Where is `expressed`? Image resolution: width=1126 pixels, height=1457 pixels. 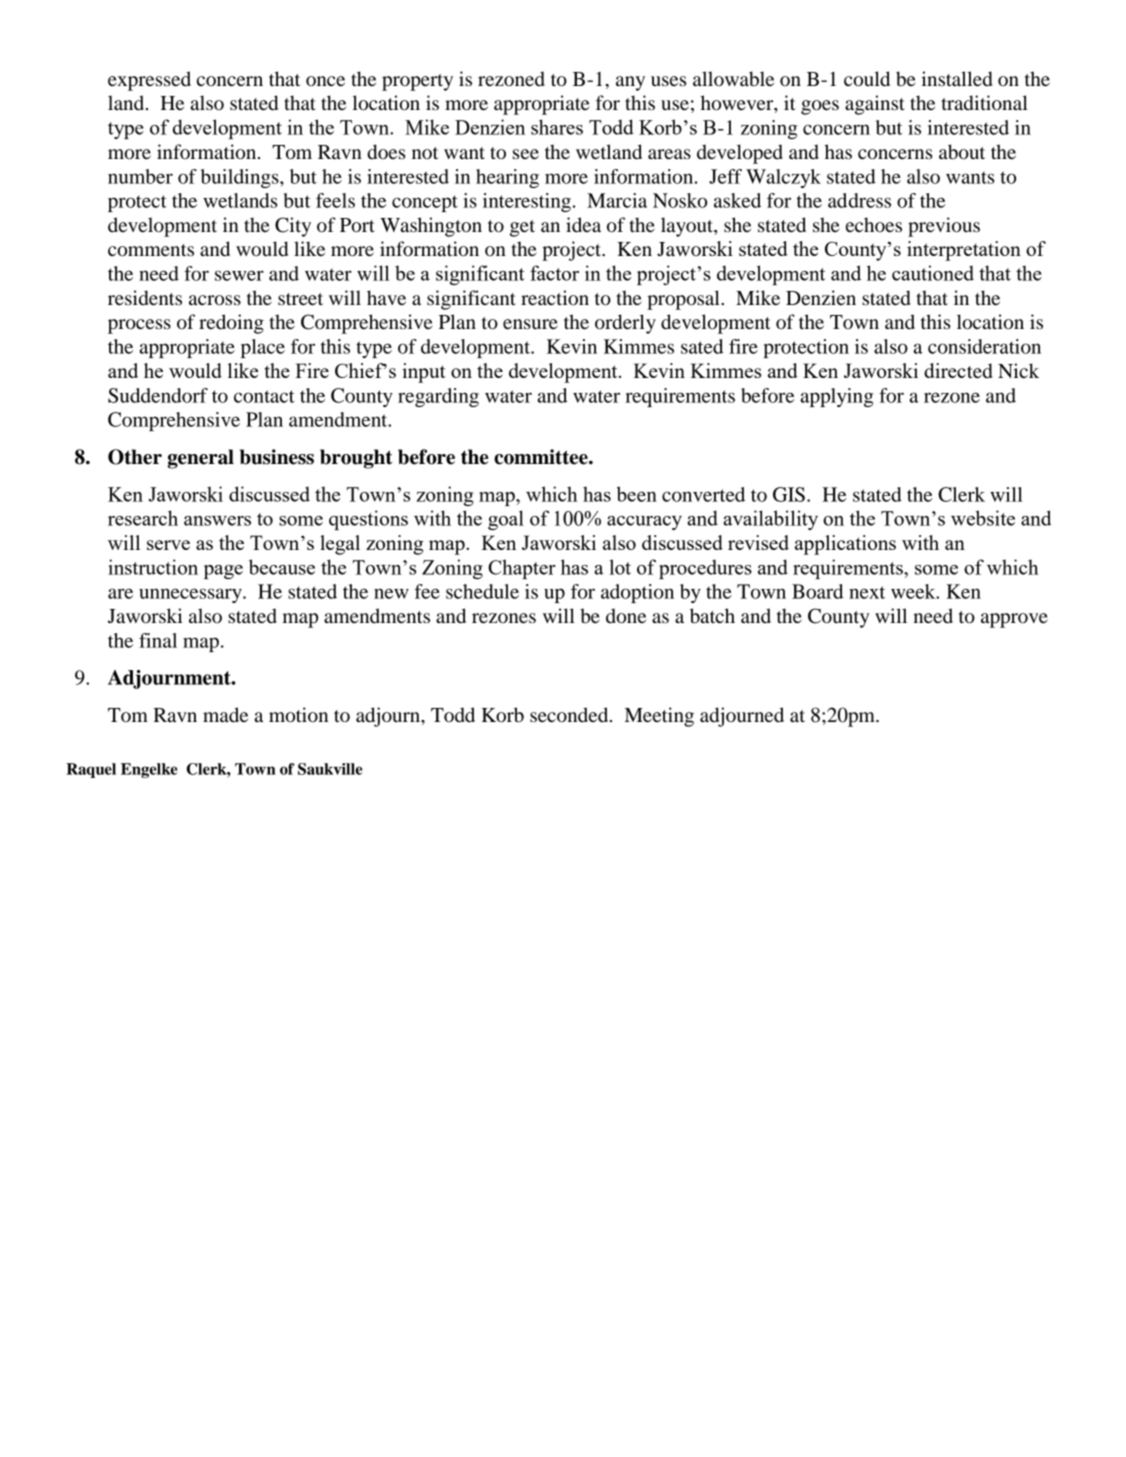
expressed is located at coordinates (149, 81).
